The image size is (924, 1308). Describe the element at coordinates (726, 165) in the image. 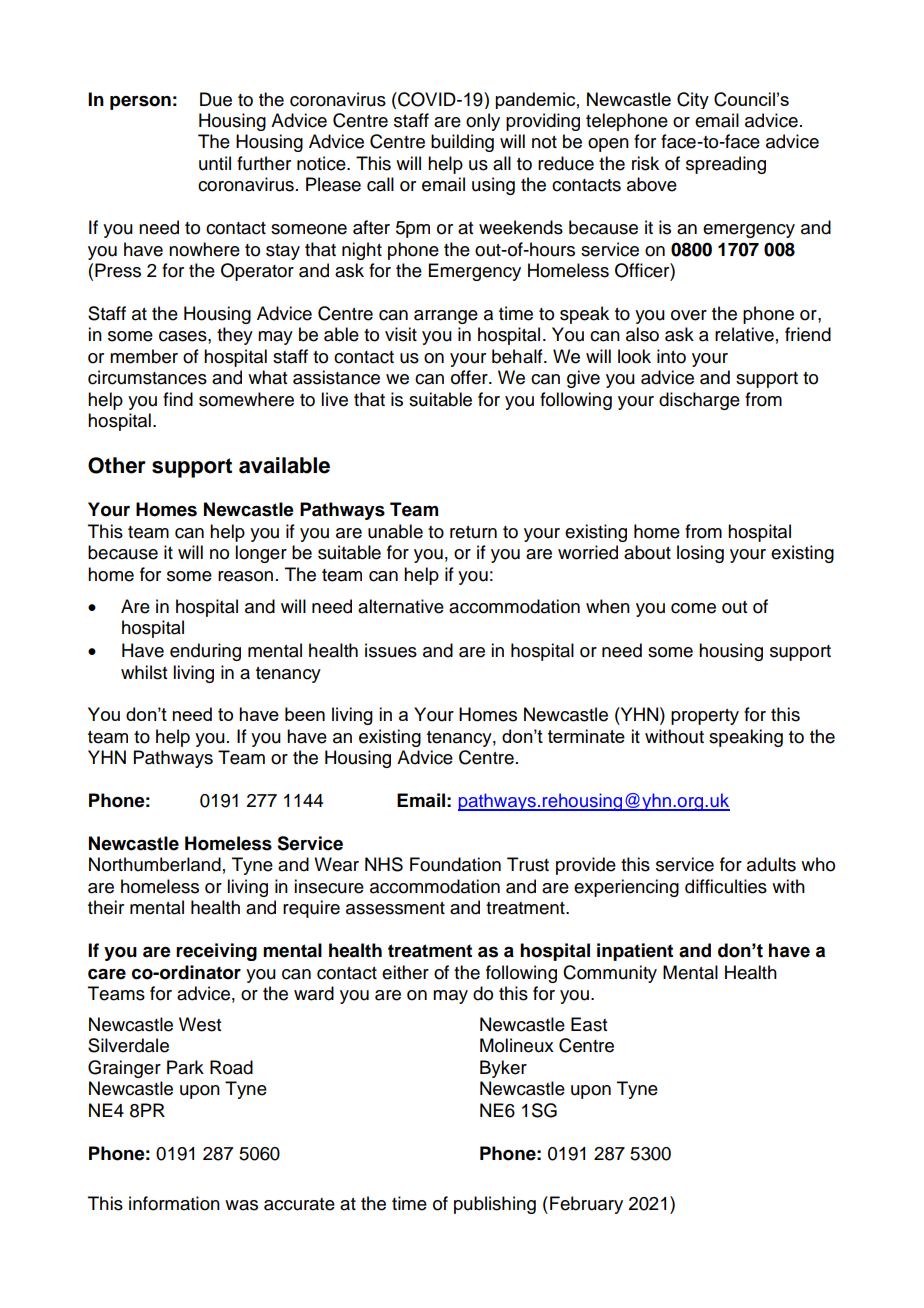

I see `spreading` at that location.
